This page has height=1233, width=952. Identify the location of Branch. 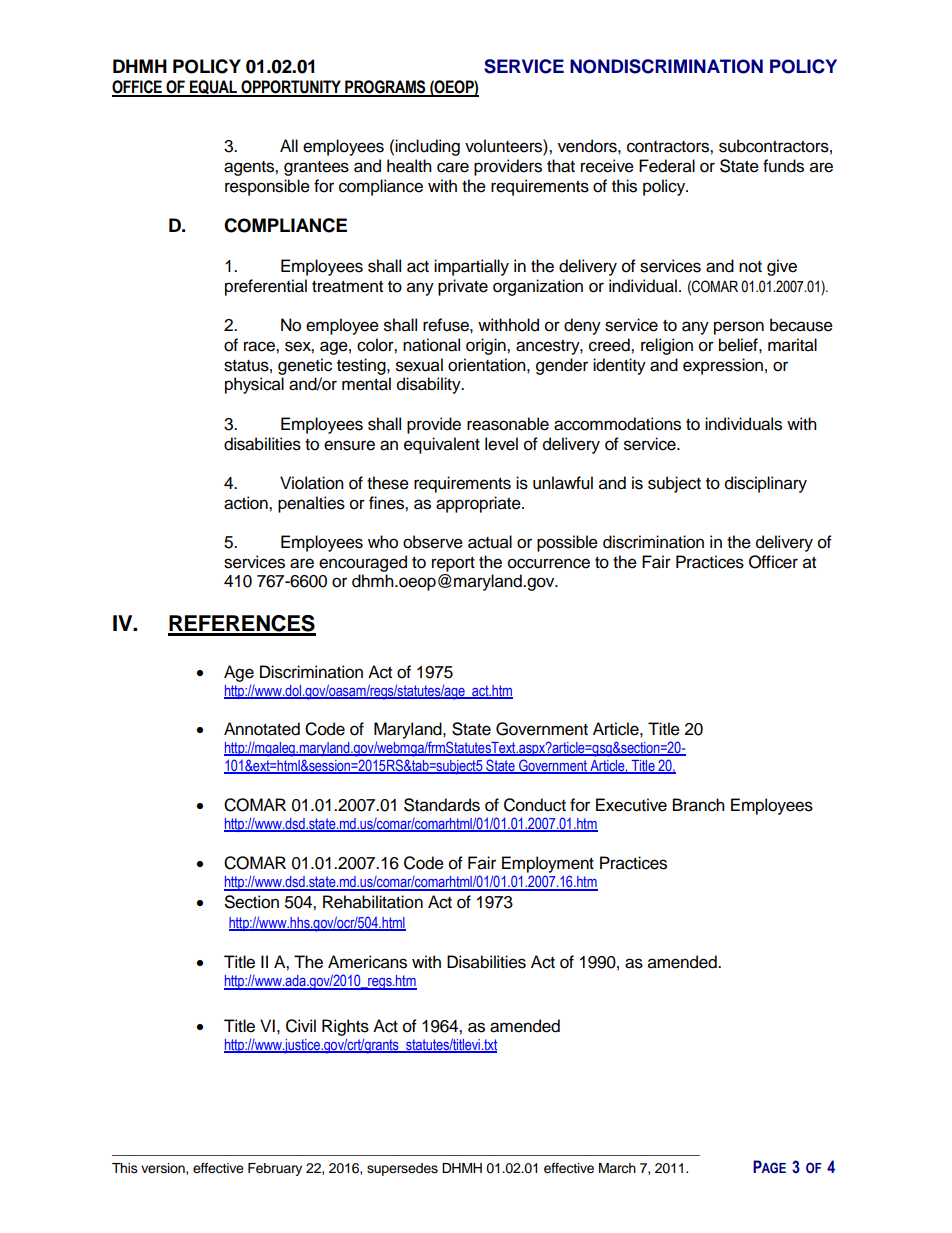
(699, 805).
